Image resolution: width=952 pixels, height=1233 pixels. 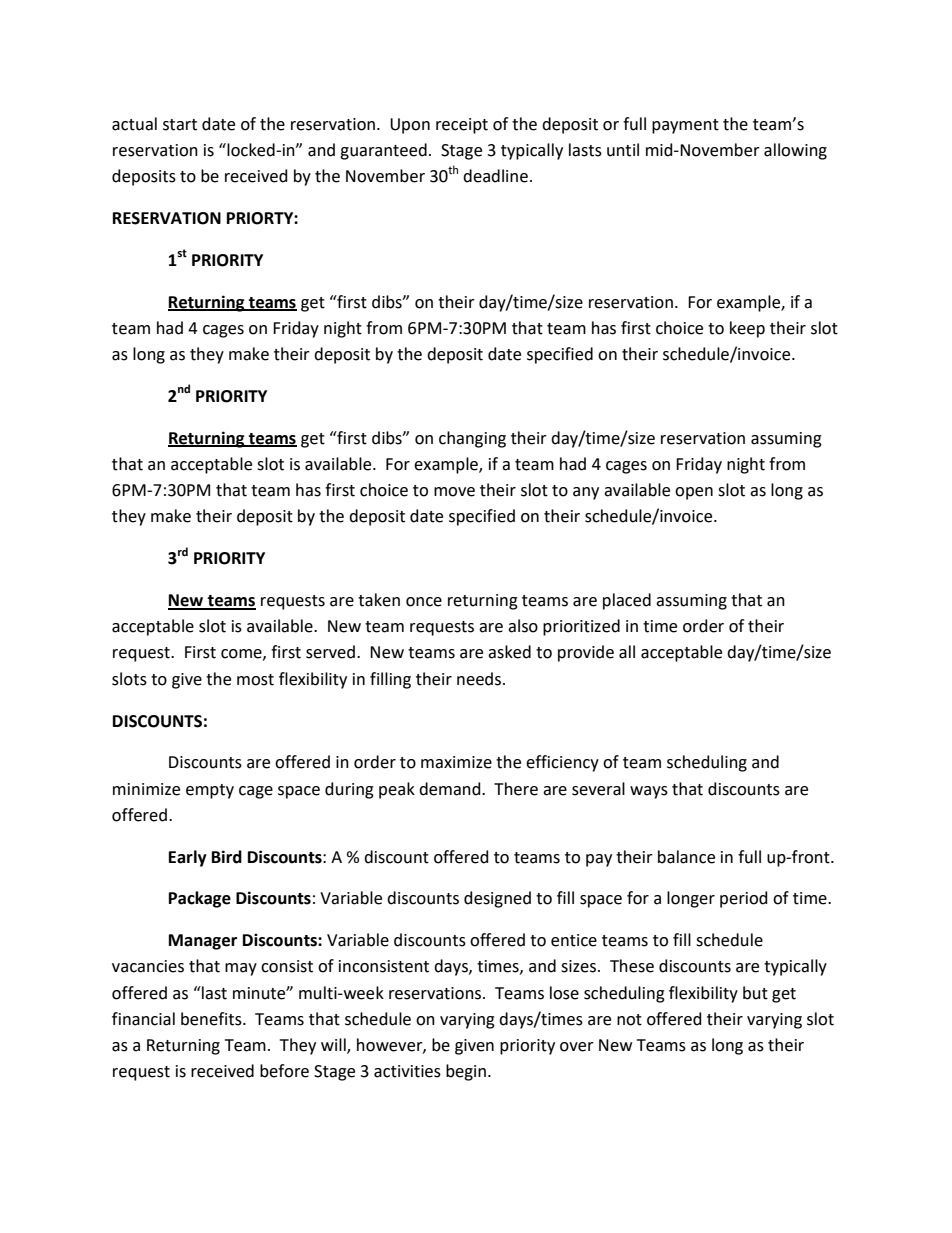 What do you see at coordinates (424, 602) in the page?
I see `once` at bounding box center [424, 602].
